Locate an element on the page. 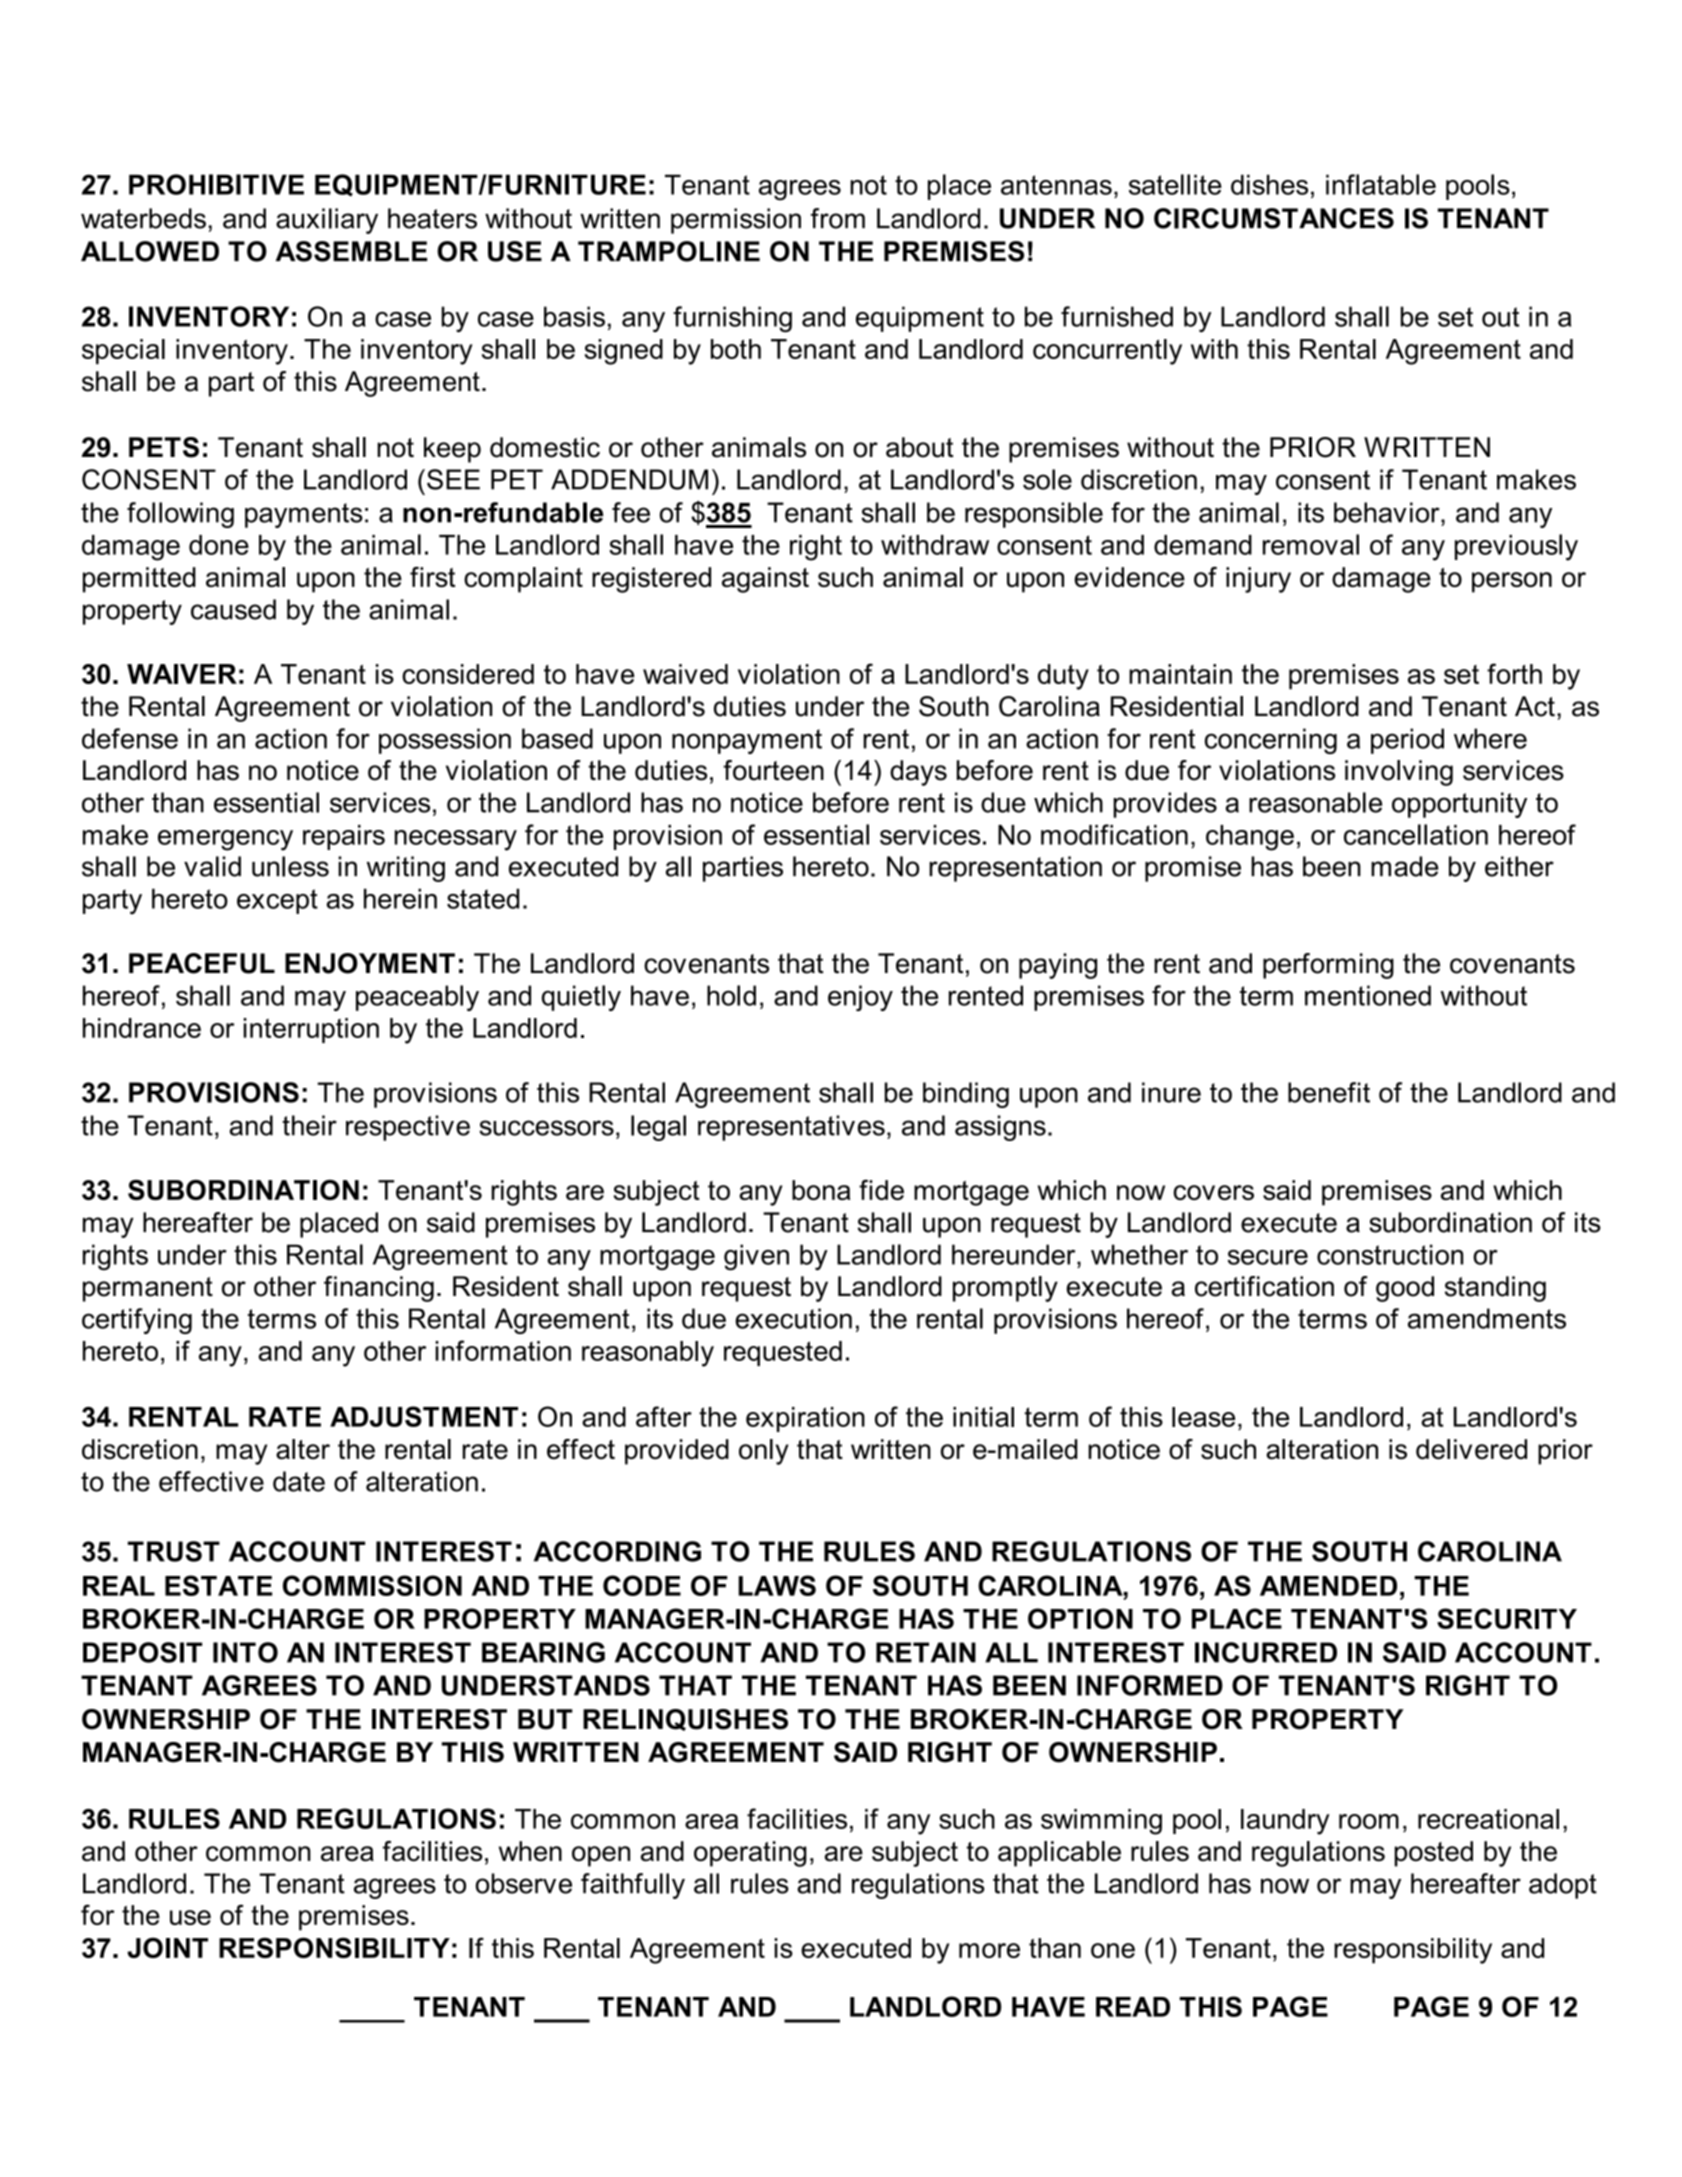 The height and width of the image is (2177, 1682). fourteen is located at coordinates (773, 770).
